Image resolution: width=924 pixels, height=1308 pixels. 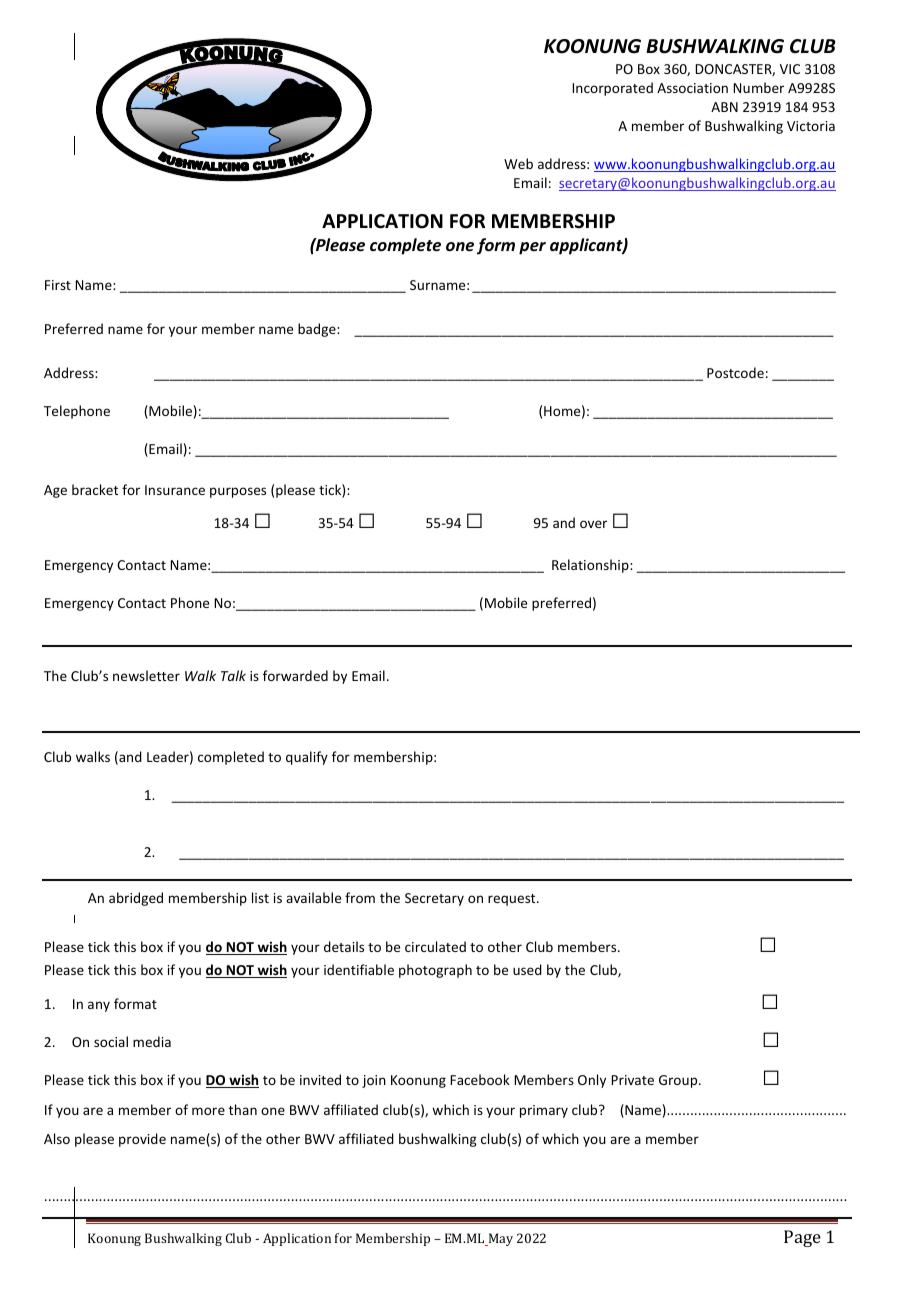 What do you see at coordinates (295, 675) in the screenshot?
I see `forwarded` at bounding box center [295, 675].
